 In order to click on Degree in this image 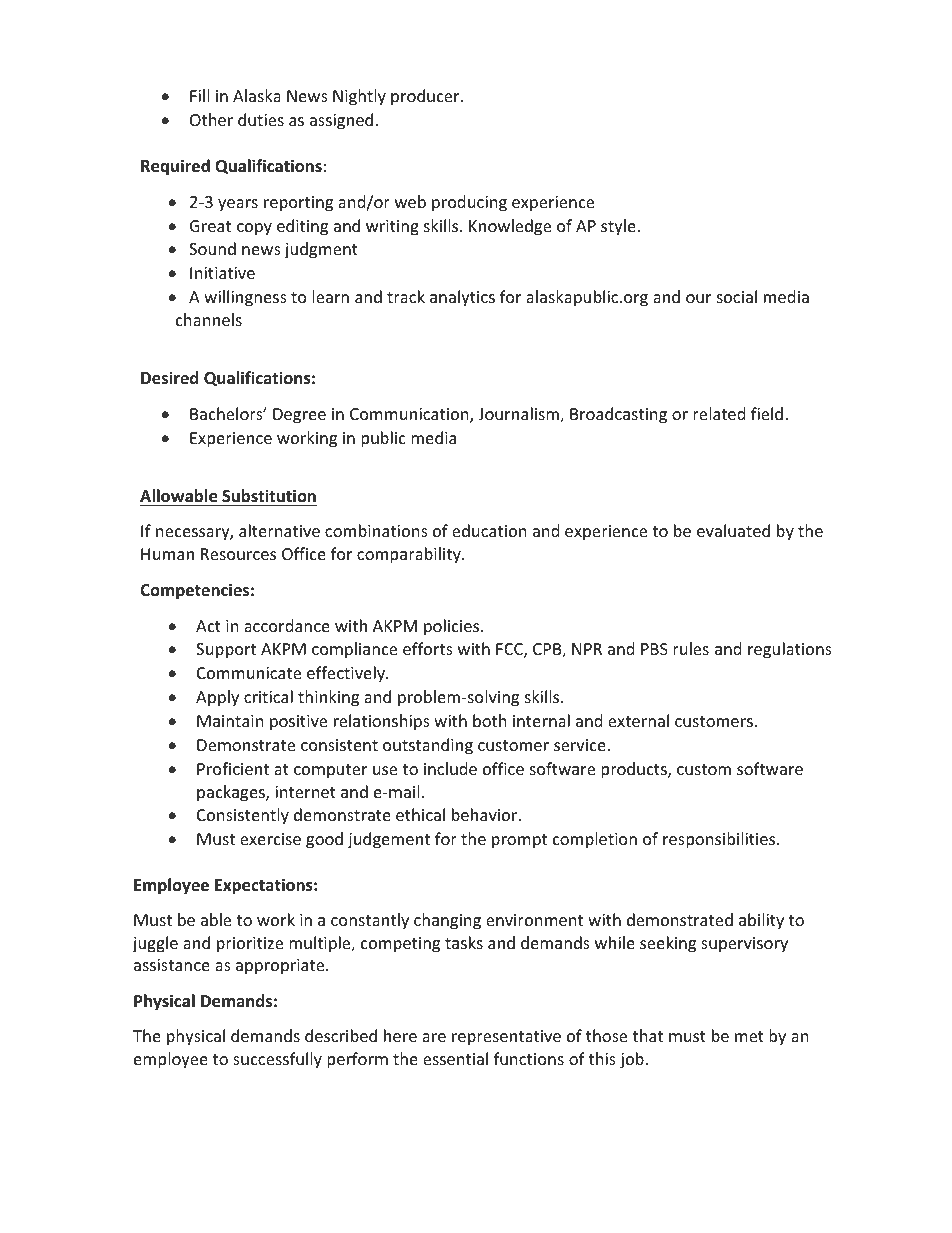, I will do `click(299, 416)`.
